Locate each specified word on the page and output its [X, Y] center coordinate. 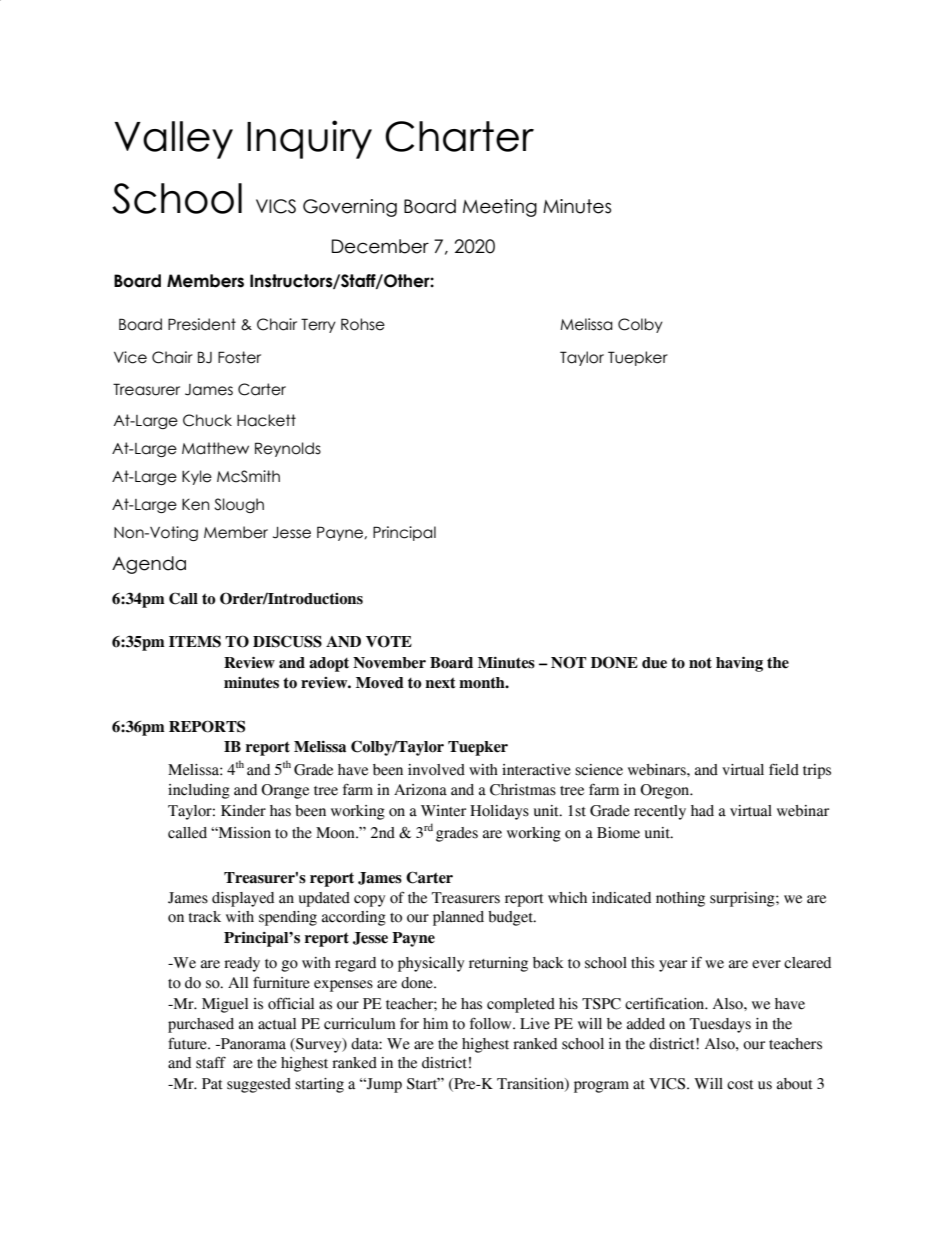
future [188, 1043]
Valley [173, 140]
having [739, 664]
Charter [459, 136]
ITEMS [195, 641]
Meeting [500, 208]
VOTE [389, 641]
